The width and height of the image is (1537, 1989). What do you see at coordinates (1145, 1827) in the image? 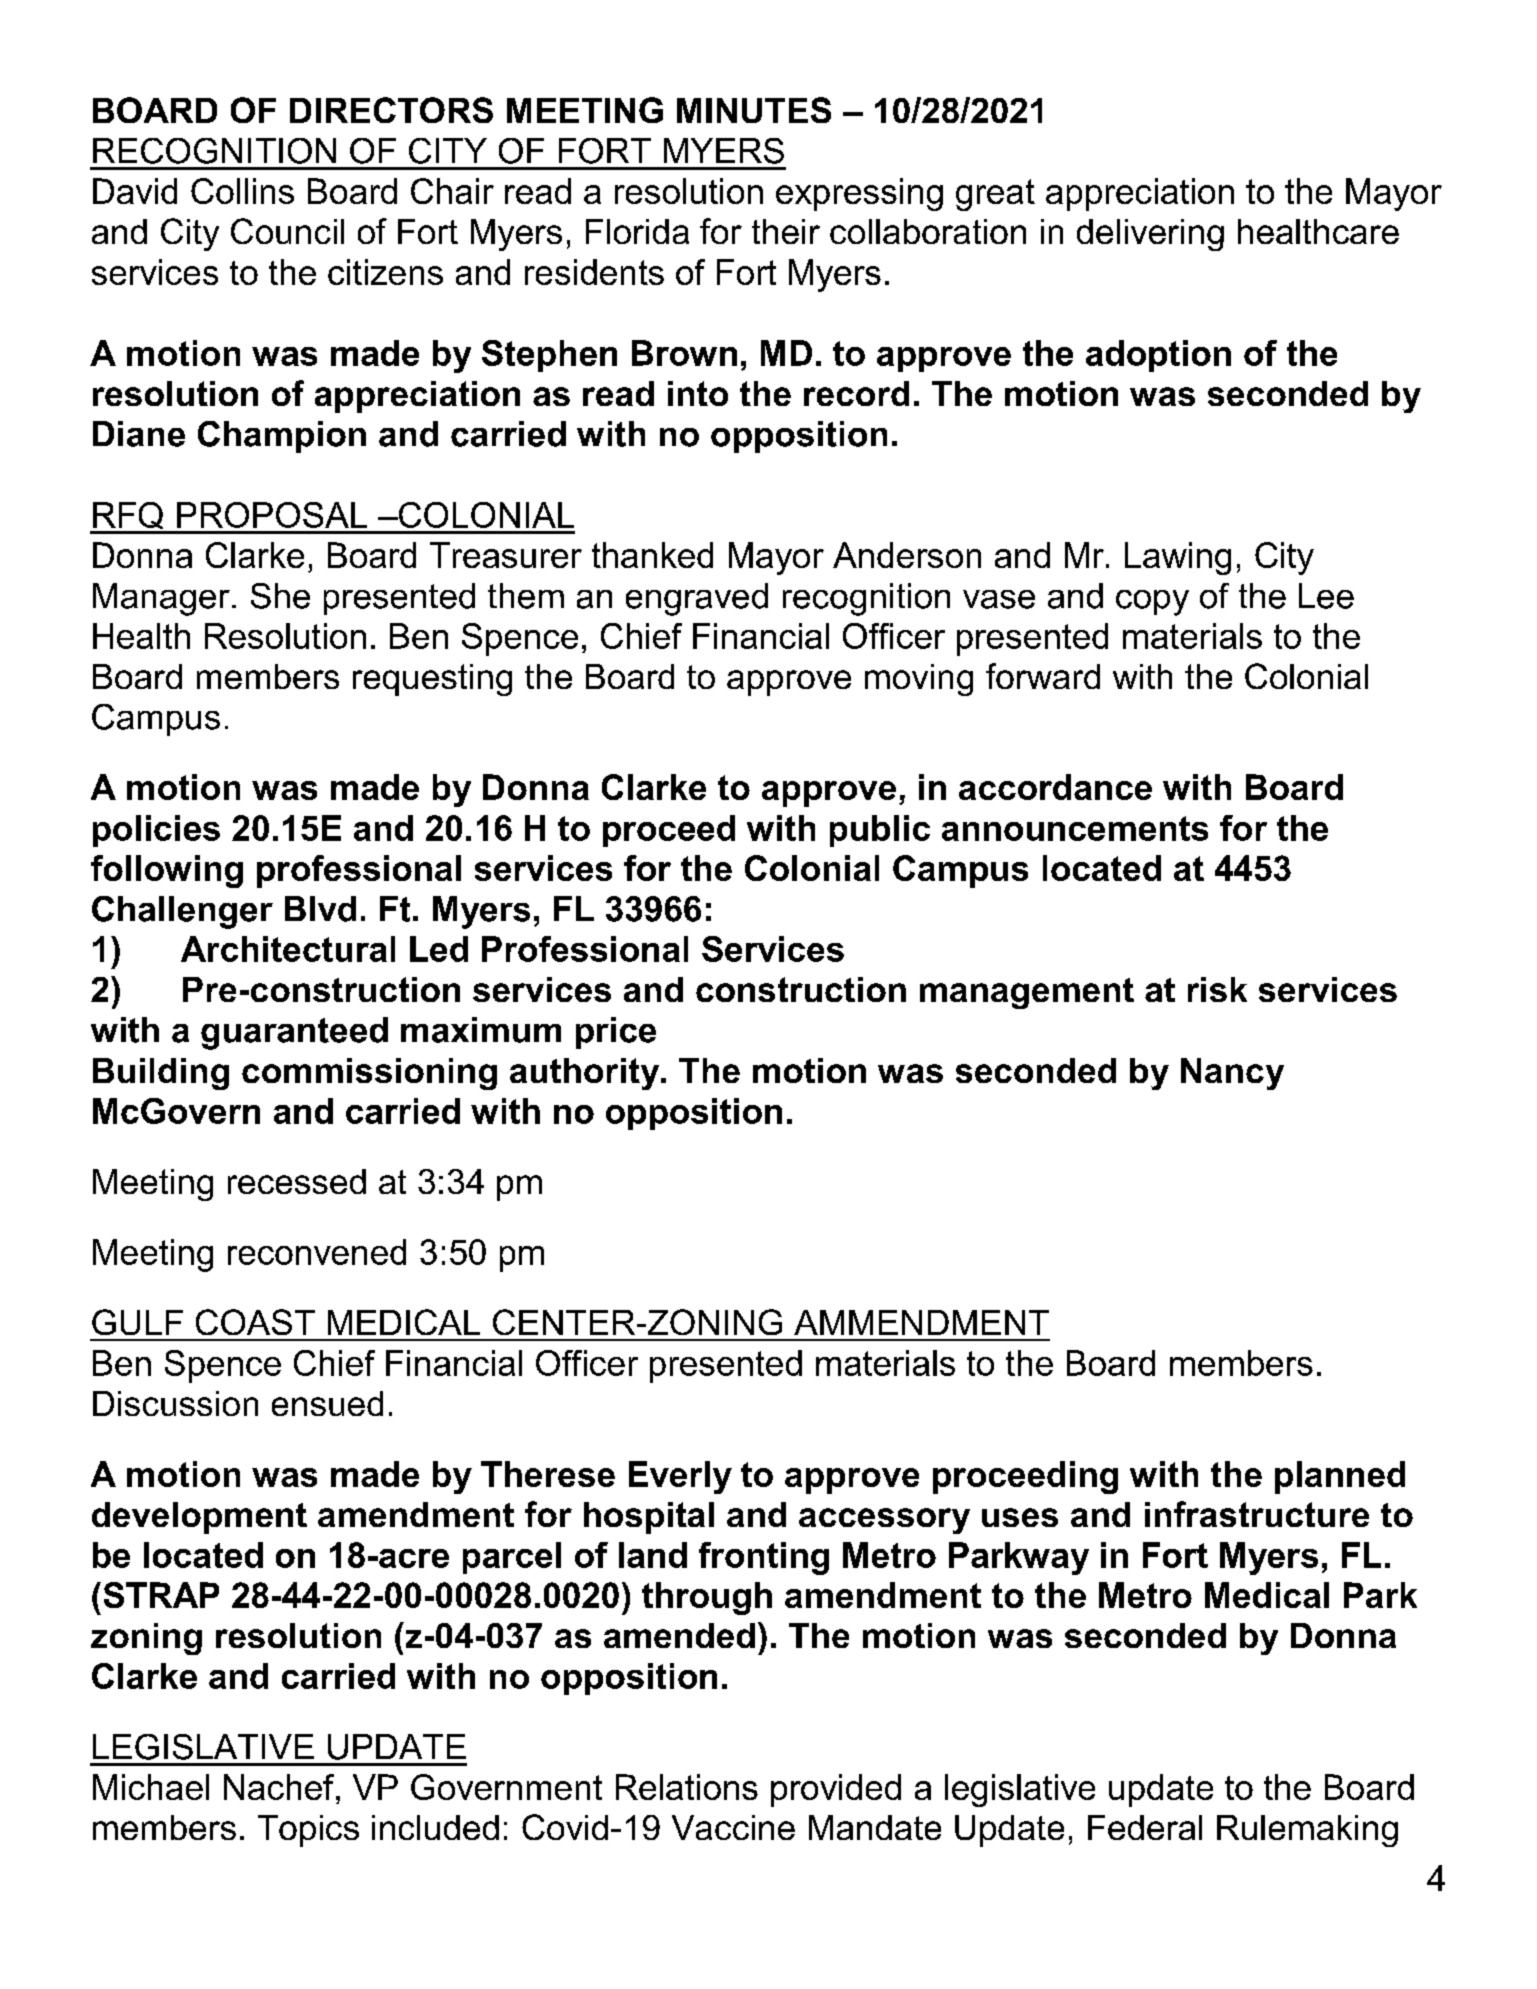
I see `Federal` at bounding box center [1145, 1827].
